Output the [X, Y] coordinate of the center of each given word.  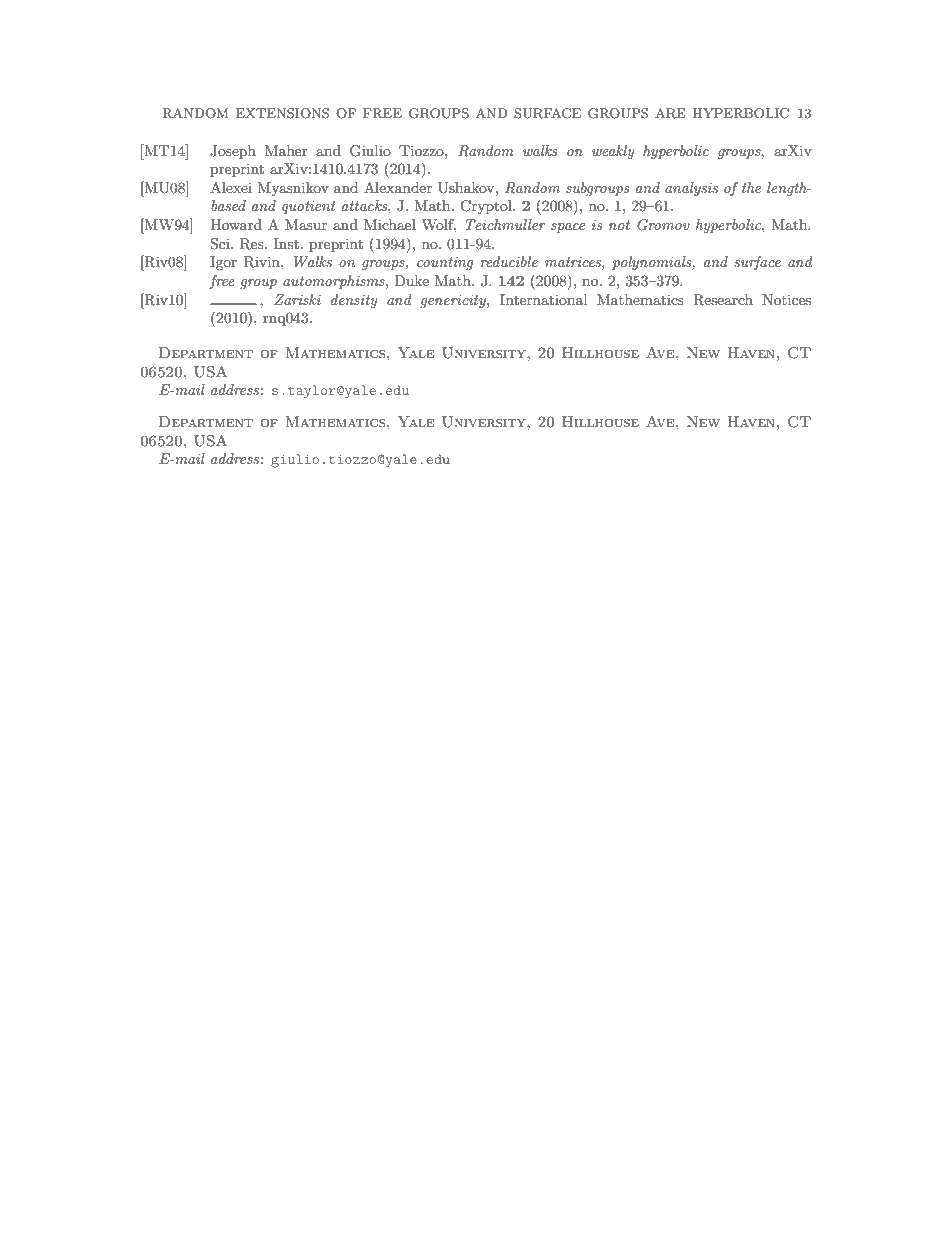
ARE [670, 113]
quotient [309, 207]
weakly [613, 152]
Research [723, 300]
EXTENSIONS [282, 113]
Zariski [297, 299]
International [543, 299]
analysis [691, 189]
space [568, 228]
